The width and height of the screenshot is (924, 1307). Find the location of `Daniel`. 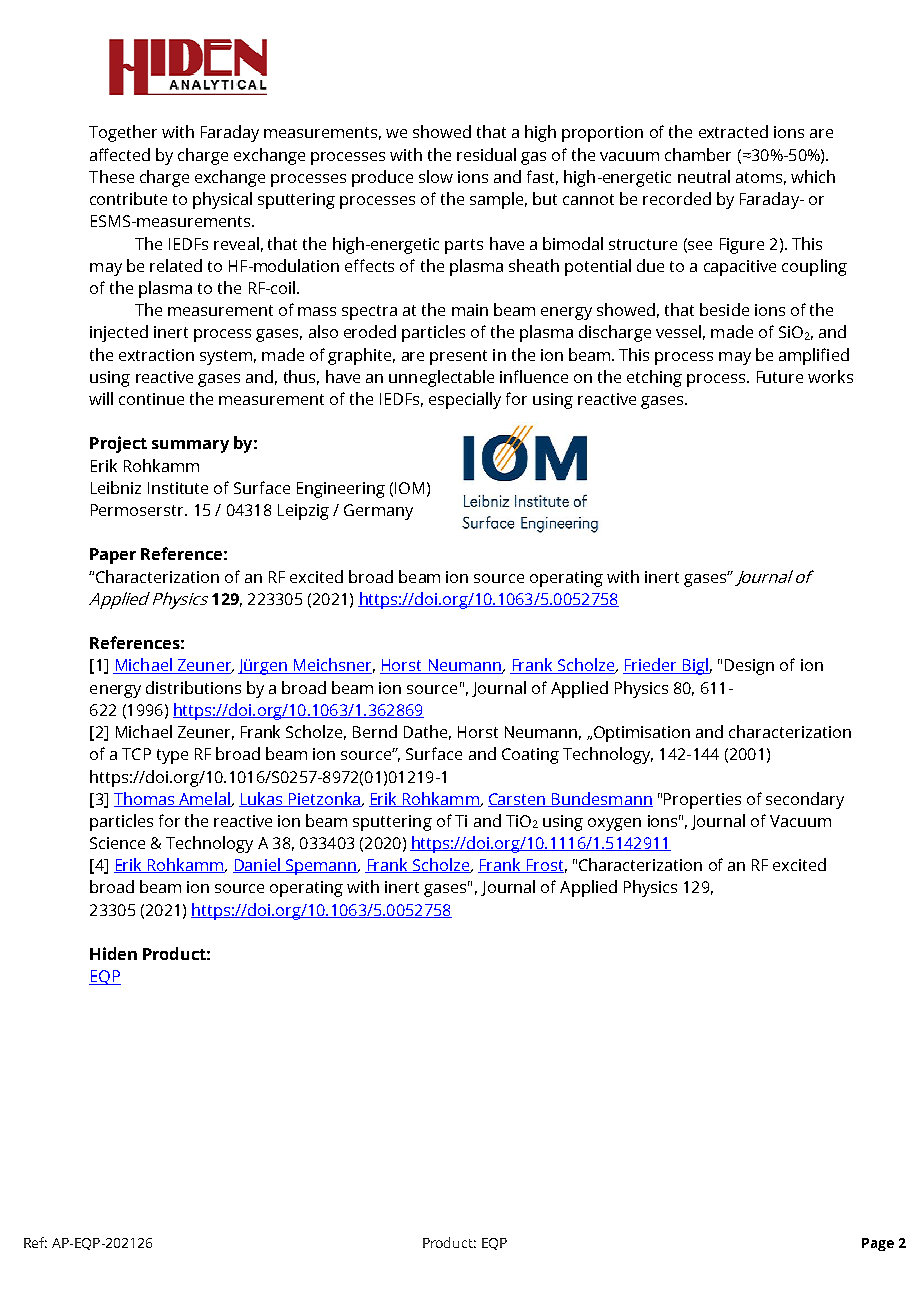

Daniel is located at coordinates (257, 865).
